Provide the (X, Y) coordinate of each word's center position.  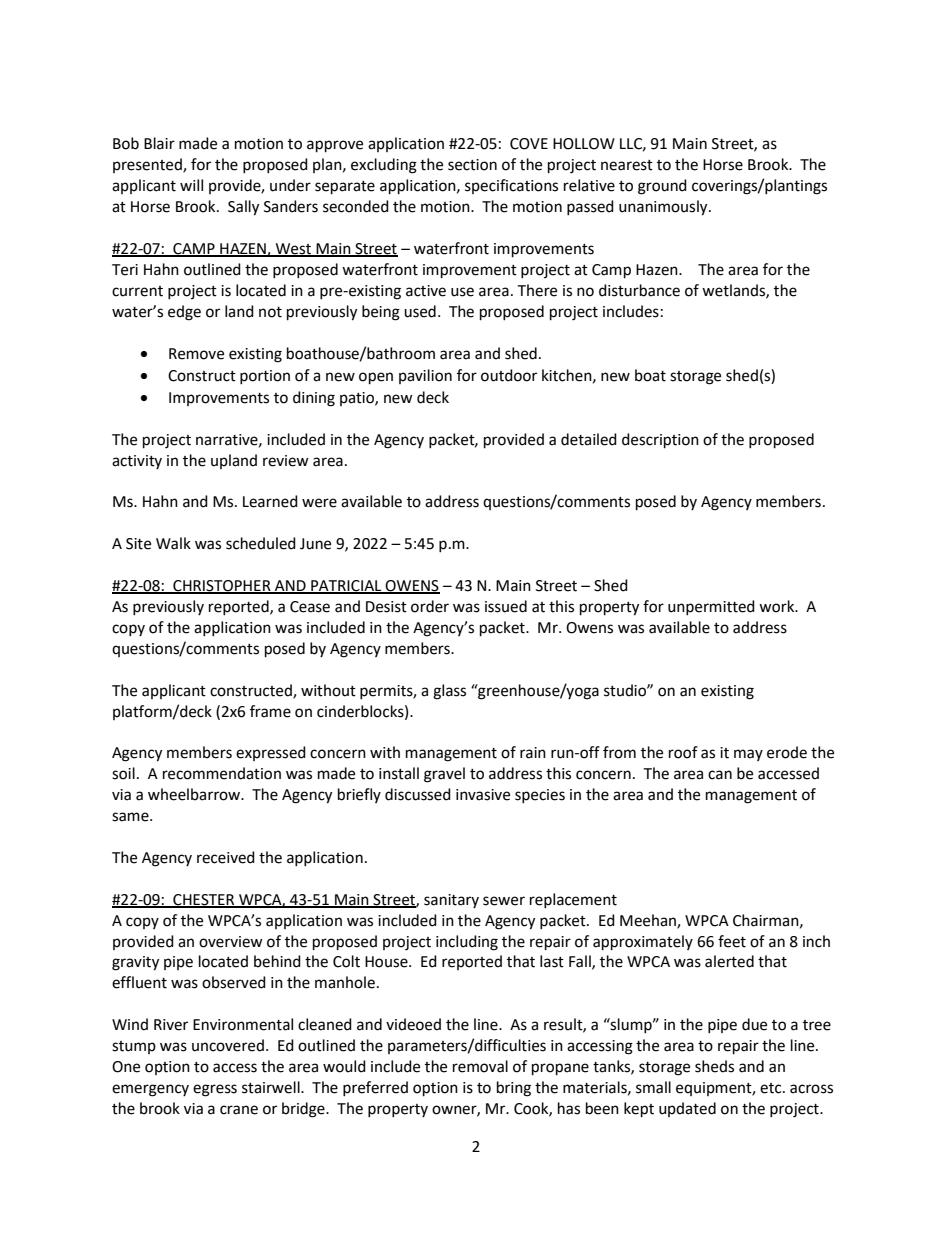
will (191, 185)
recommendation (222, 773)
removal (480, 1066)
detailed (589, 439)
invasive (483, 795)
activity (137, 462)
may (748, 755)
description (660, 441)
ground (662, 187)
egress (215, 1090)
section (472, 165)
